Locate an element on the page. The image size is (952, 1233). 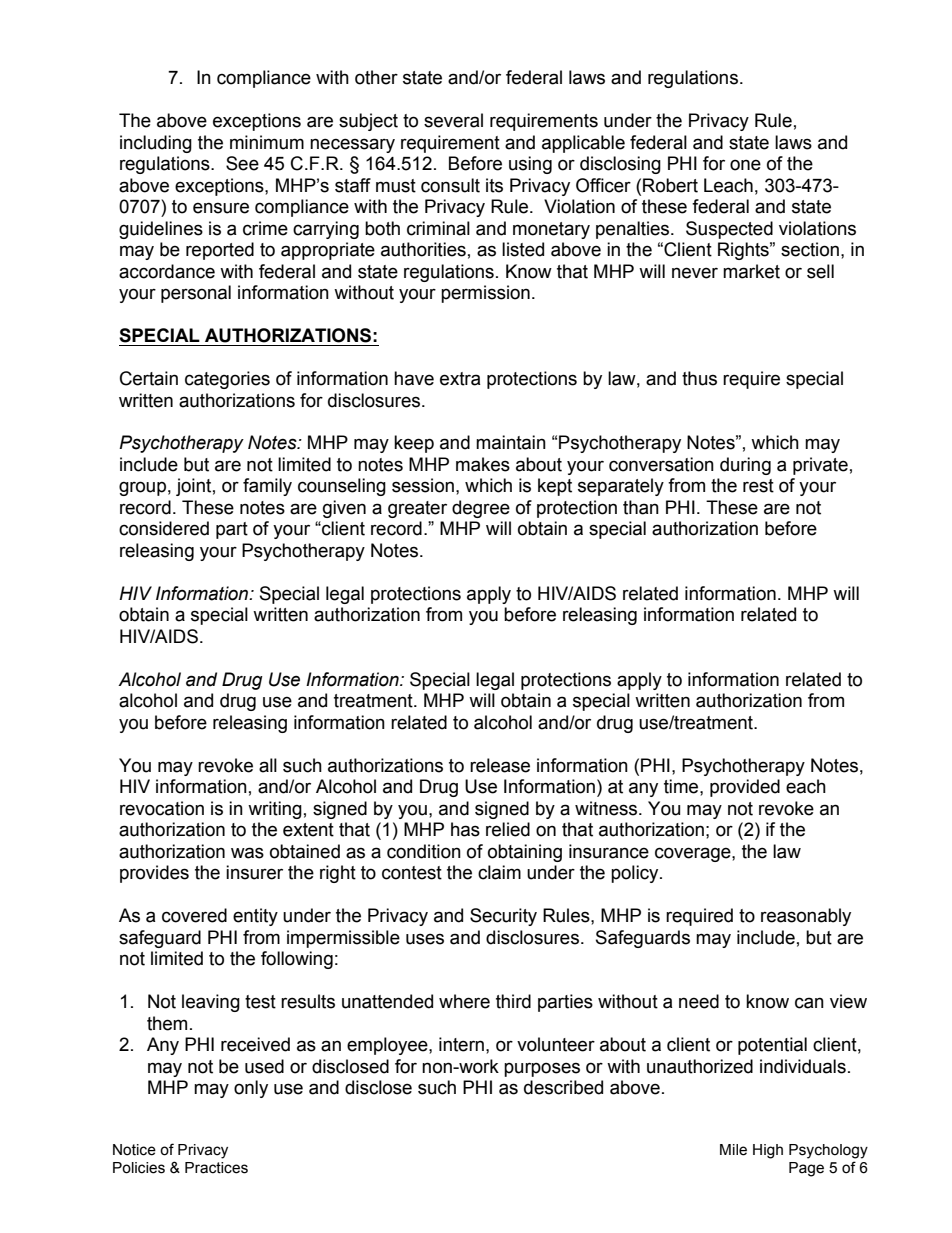
writing is located at coordinates (275, 810).
